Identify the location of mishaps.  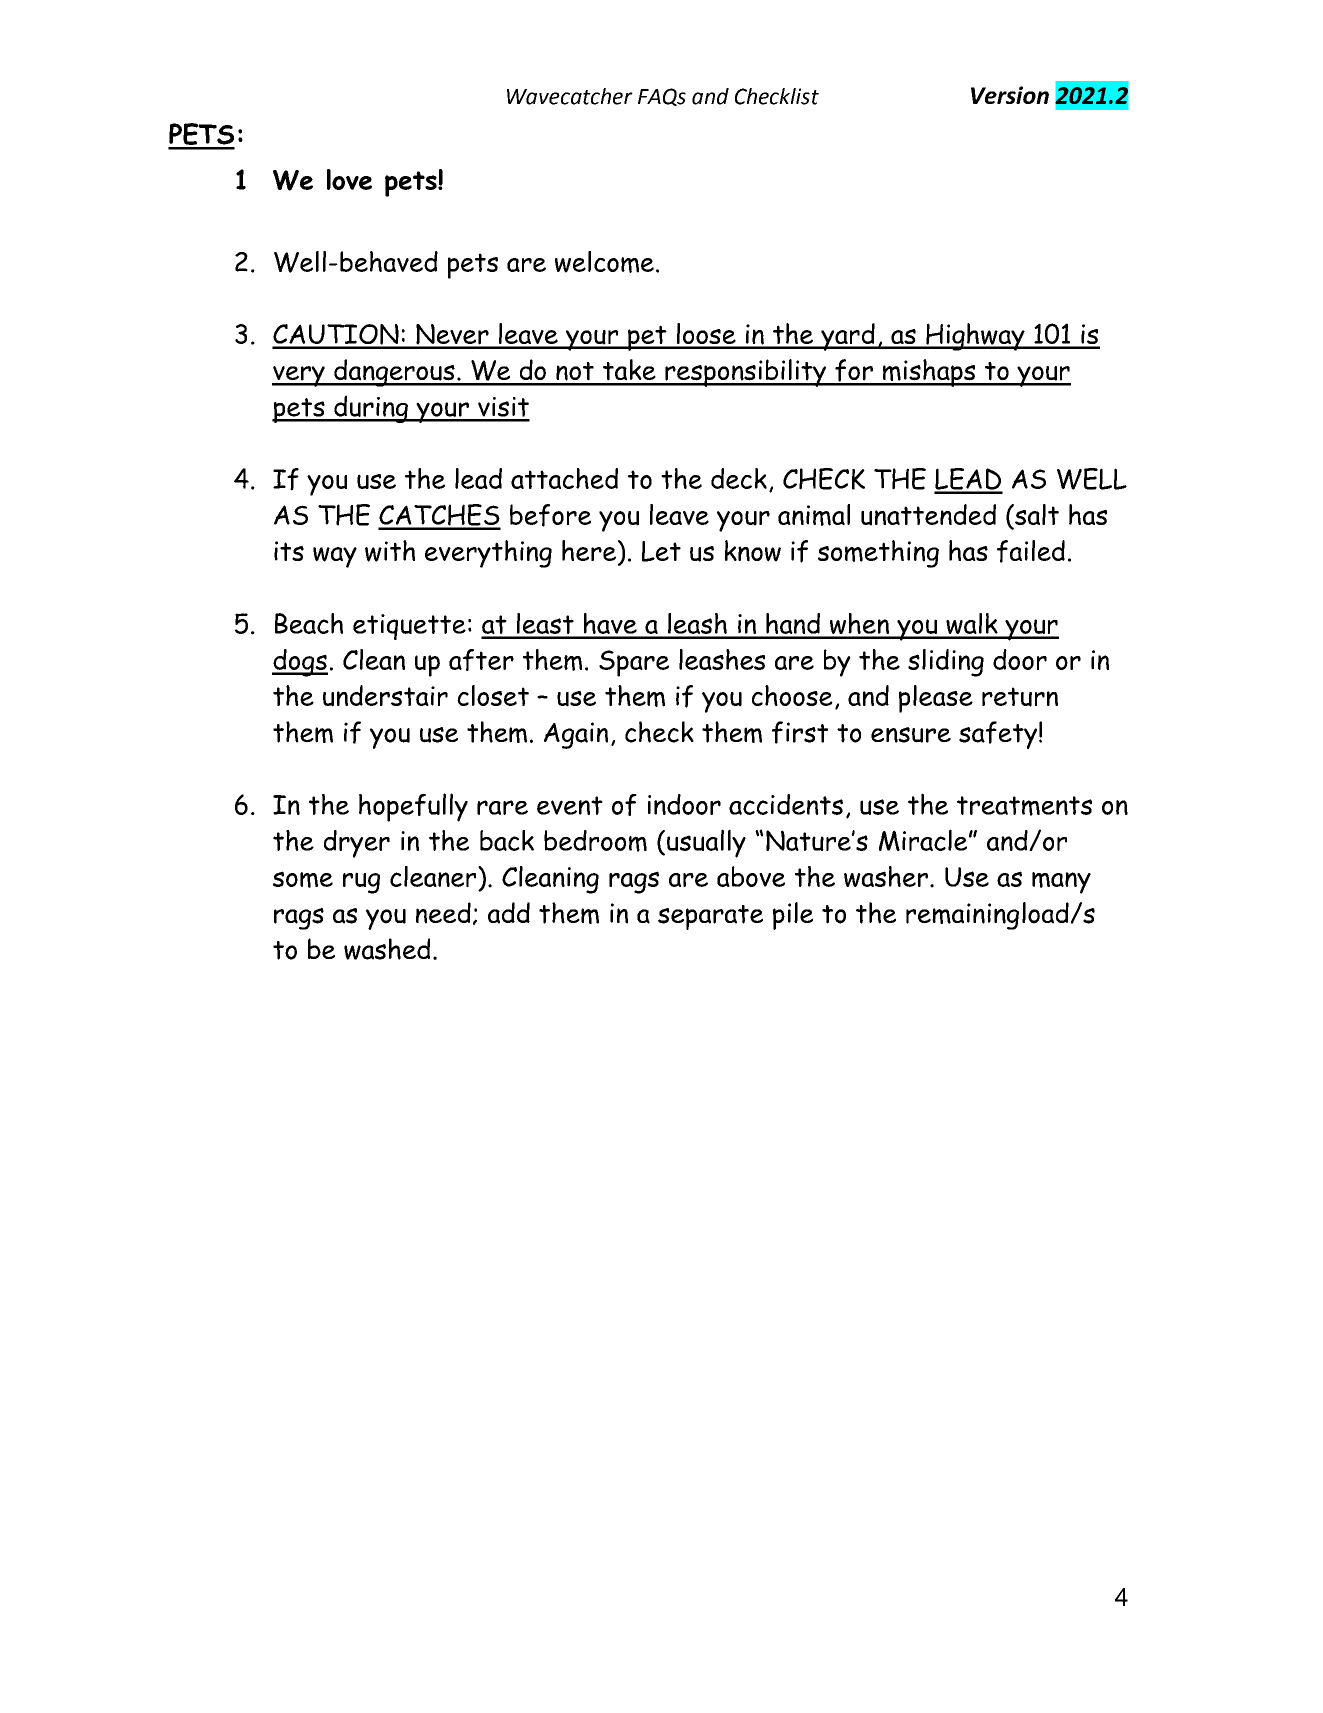
(929, 373).
